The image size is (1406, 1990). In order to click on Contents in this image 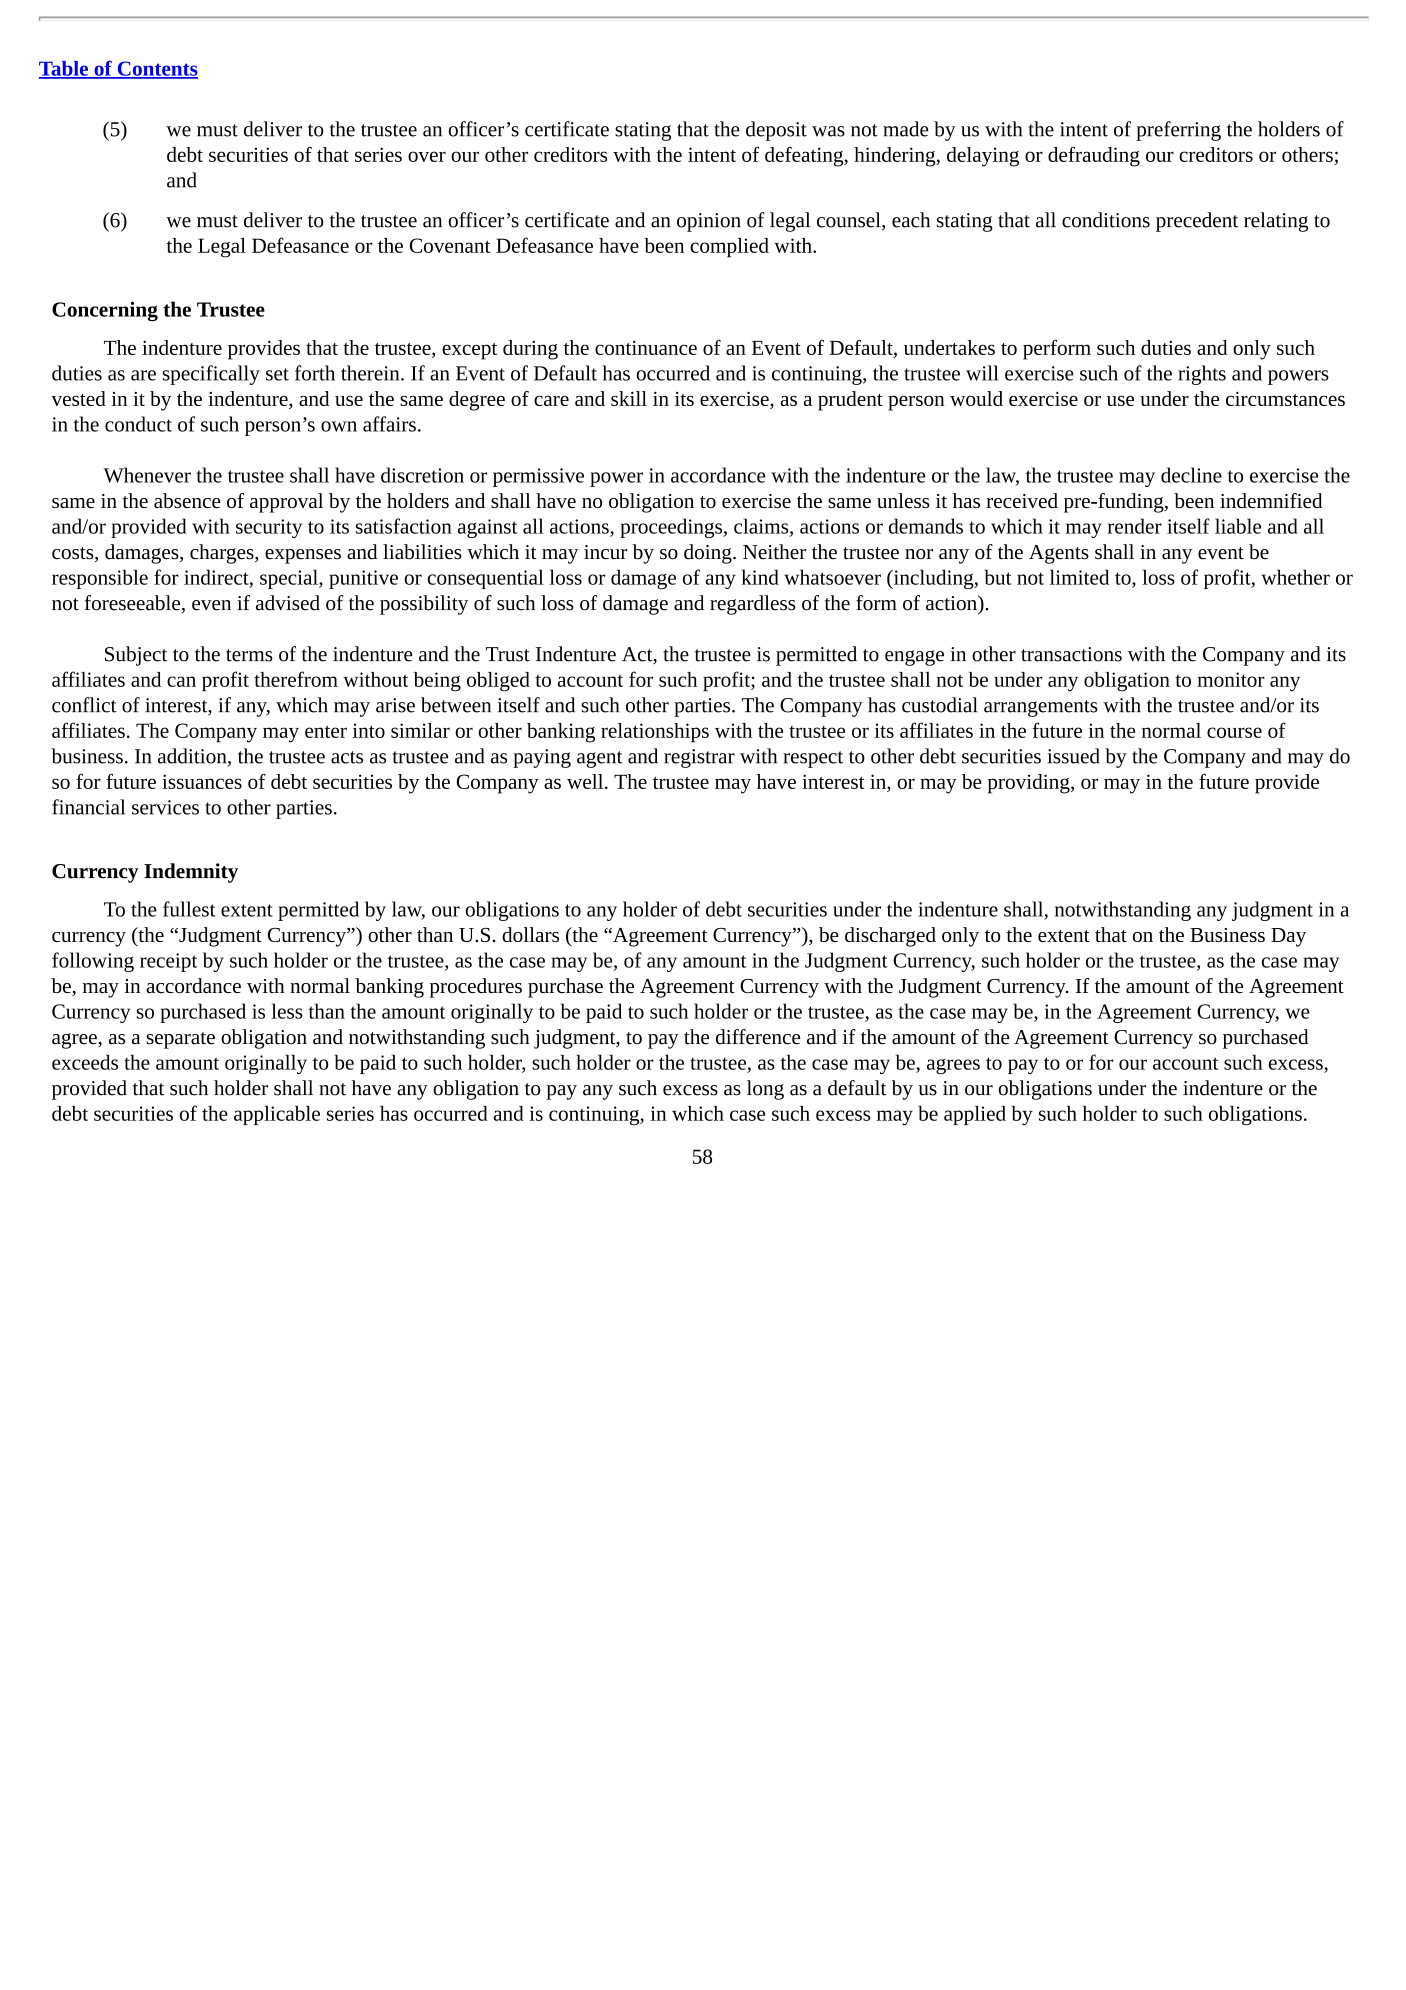, I will do `click(156, 69)`.
